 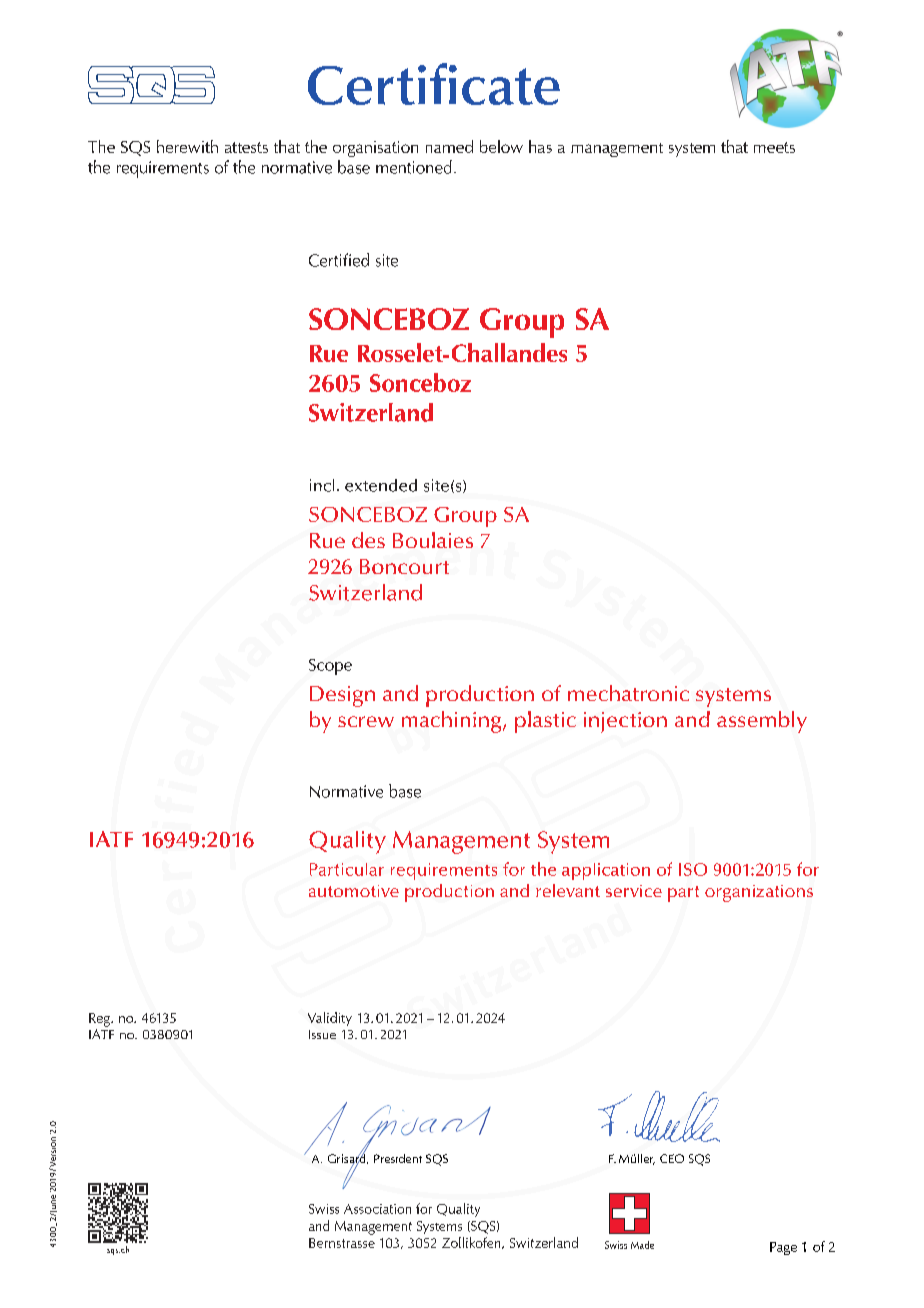 What do you see at coordinates (377, 1209) in the document?
I see `Association` at bounding box center [377, 1209].
